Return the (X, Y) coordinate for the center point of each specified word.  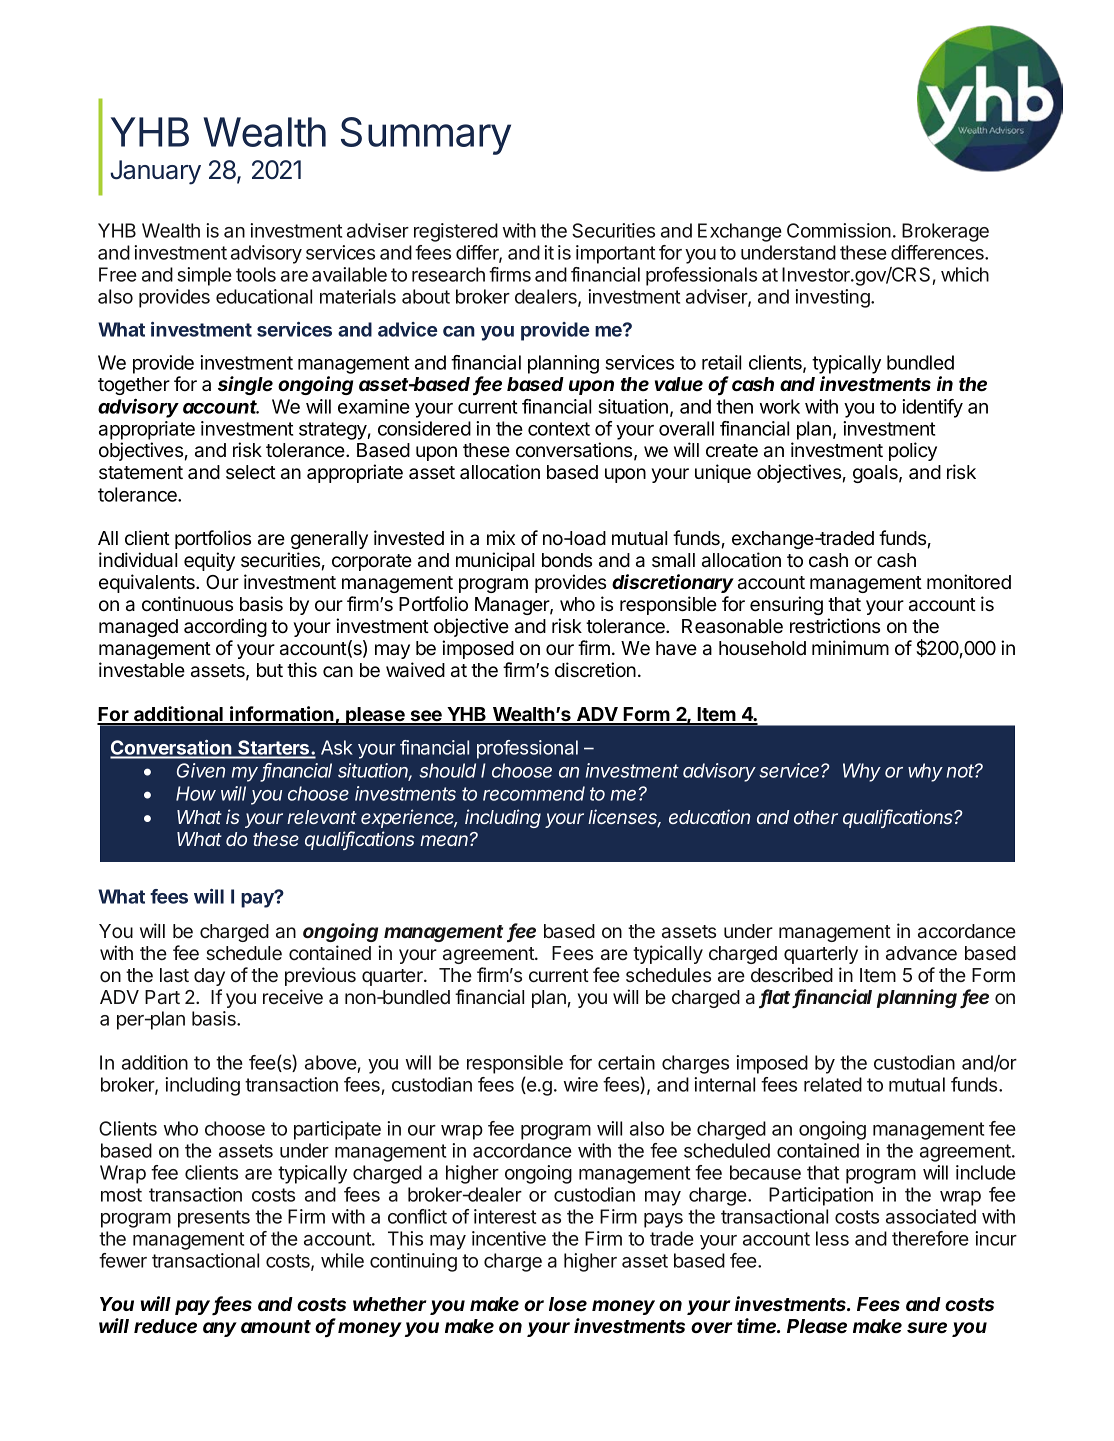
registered (456, 232)
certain (626, 1062)
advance (921, 953)
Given (201, 770)
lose (568, 1304)
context (559, 429)
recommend (534, 793)
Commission (839, 230)
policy (913, 451)
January (155, 172)
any (220, 1329)
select (251, 472)
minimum (850, 647)
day (209, 977)
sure (927, 1328)
